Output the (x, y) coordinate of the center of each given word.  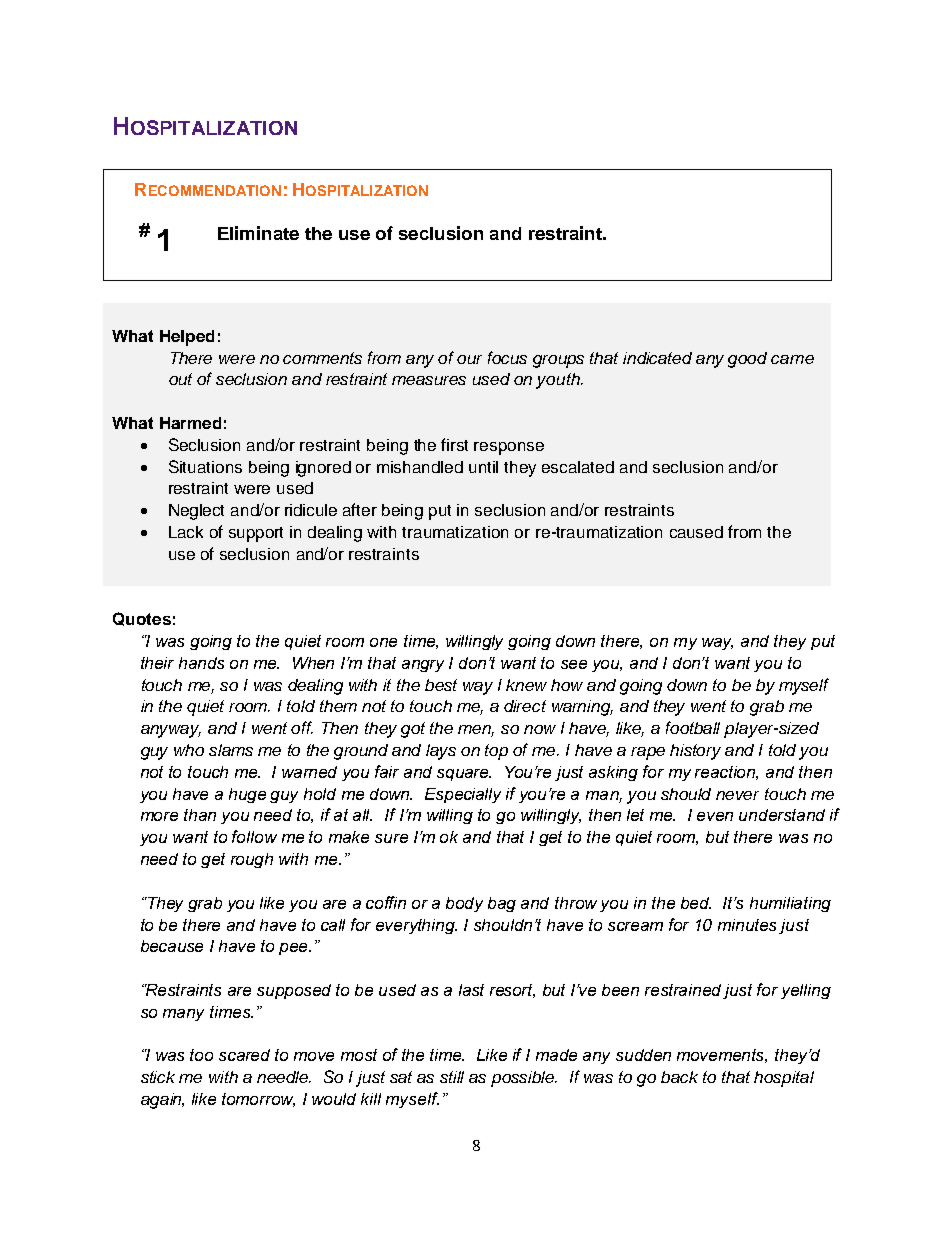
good (747, 360)
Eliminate (258, 233)
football (693, 727)
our (469, 359)
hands (201, 663)
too (201, 1055)
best (441, 685)
